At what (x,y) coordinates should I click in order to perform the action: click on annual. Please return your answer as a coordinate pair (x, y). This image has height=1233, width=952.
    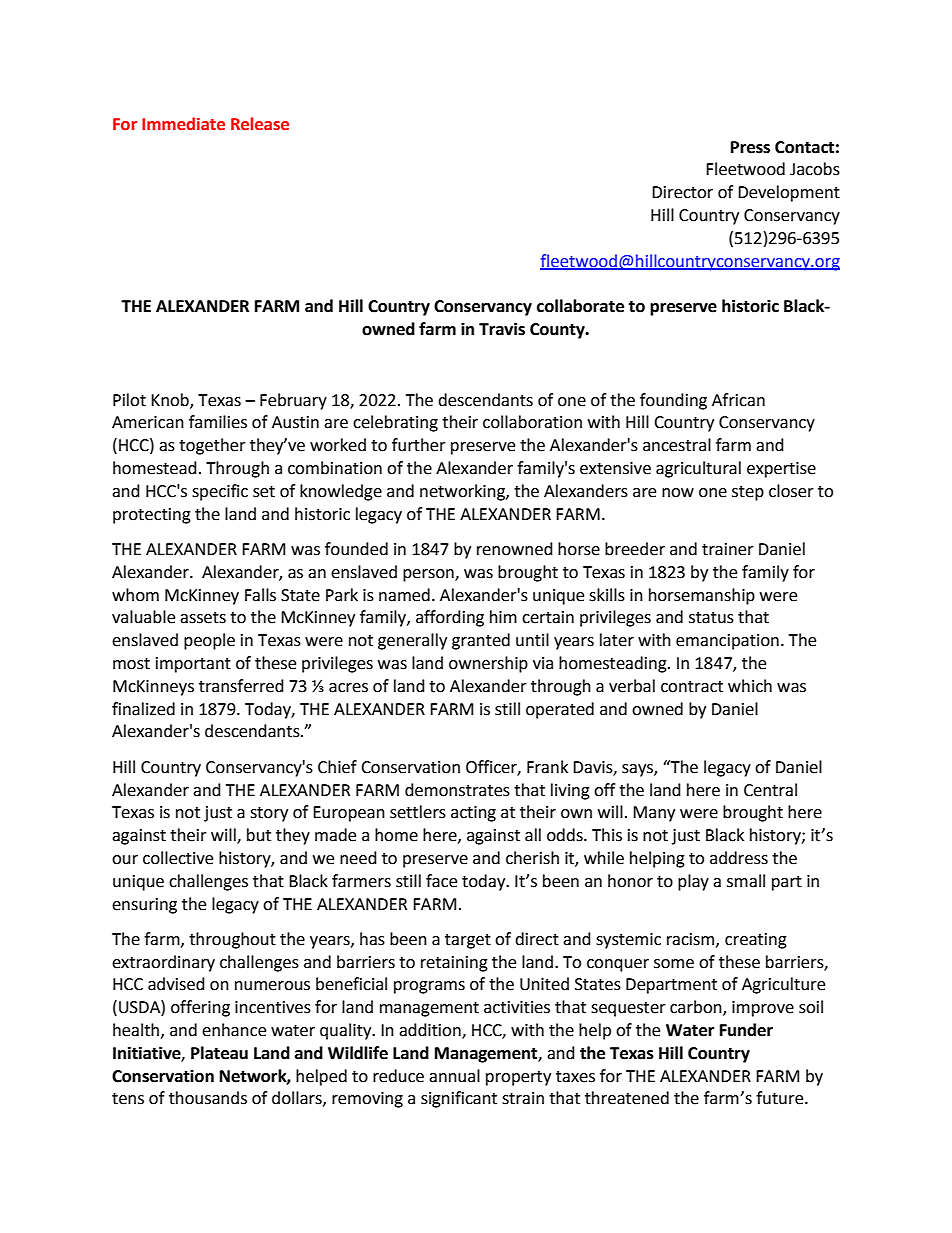
    Looking at the image, I should click on (454, 1076).
